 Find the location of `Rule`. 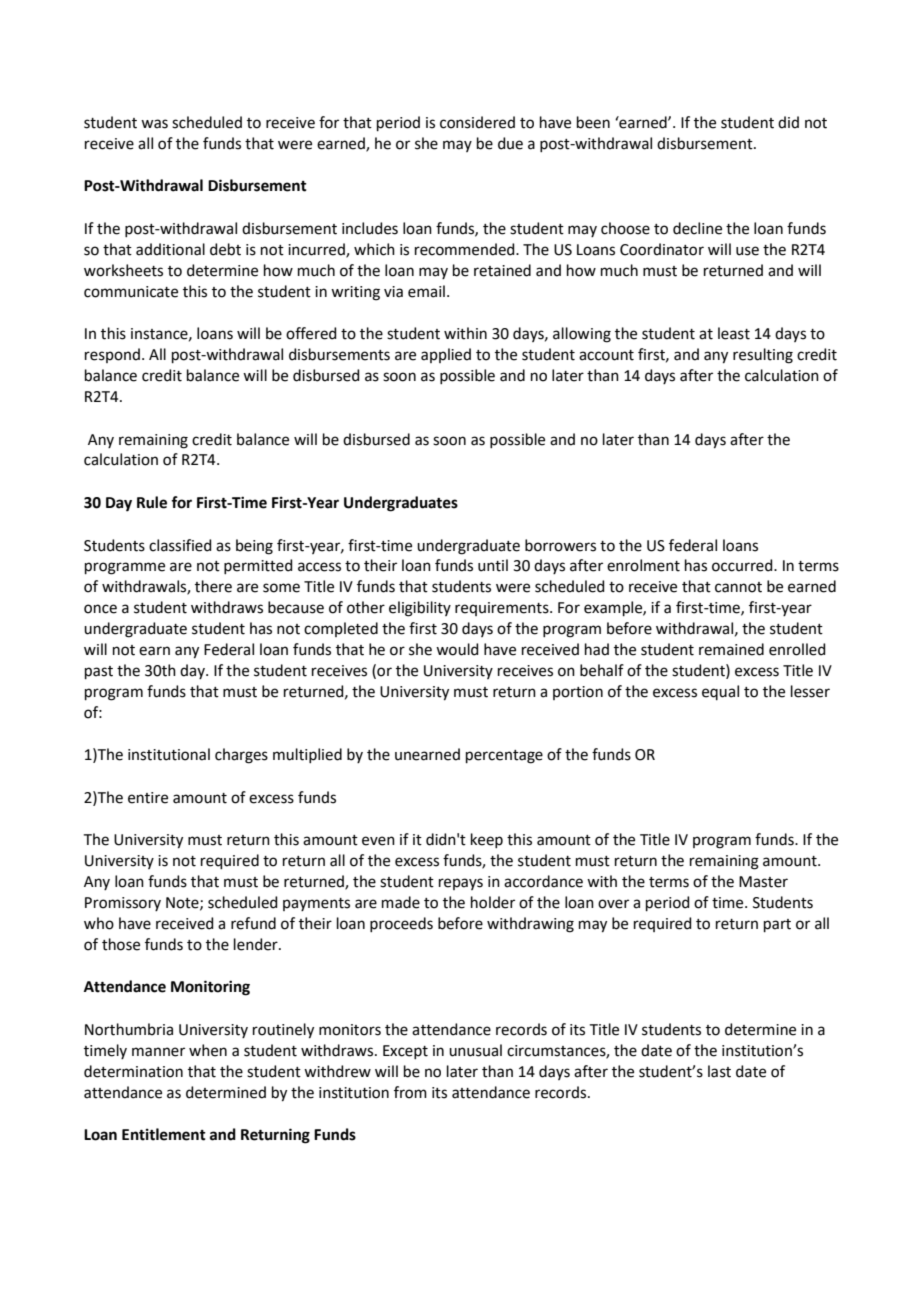

Rule is located at coordinates (152, 502).
